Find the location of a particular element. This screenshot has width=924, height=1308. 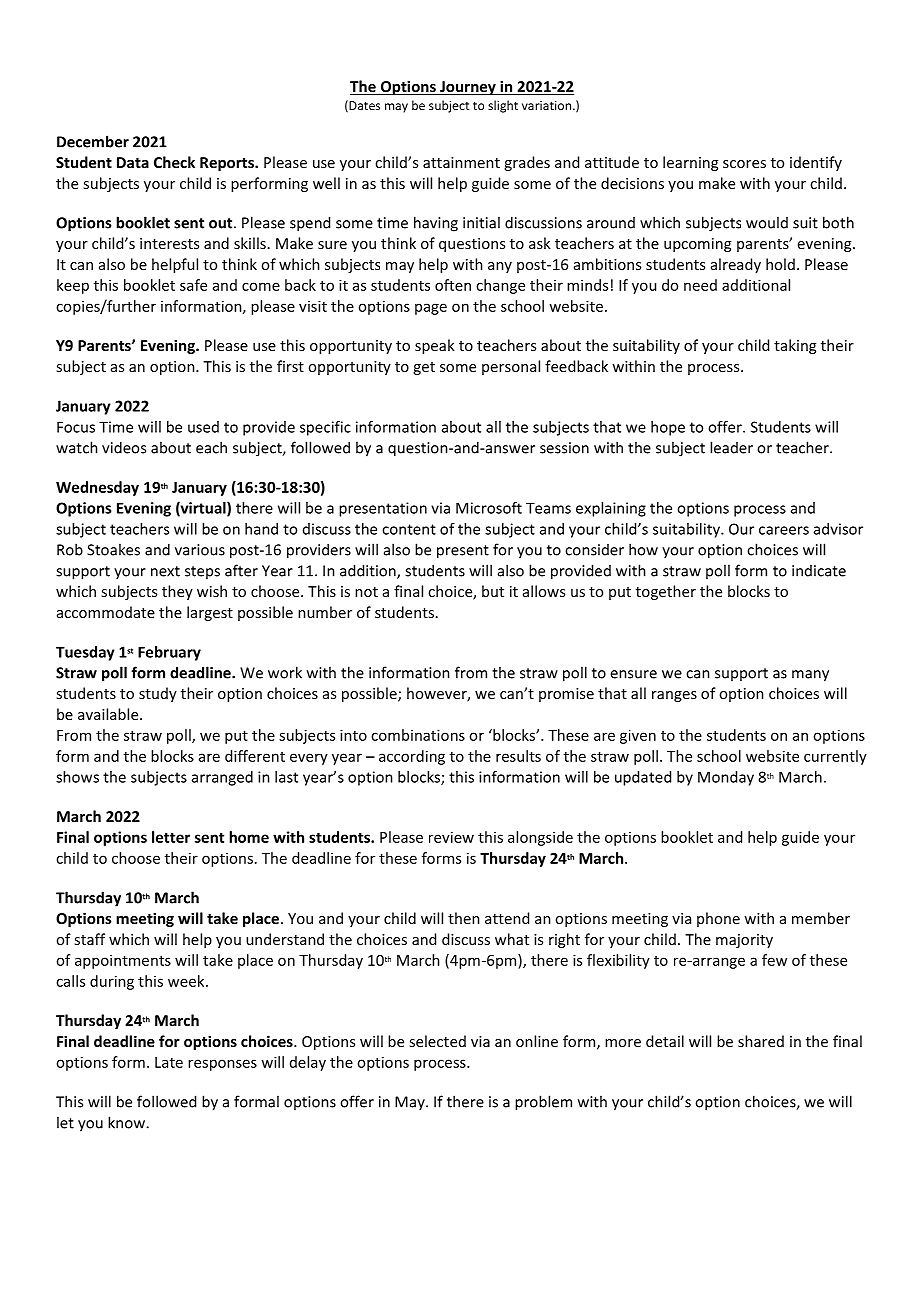

Late is located at coordinates (169, 1062).
